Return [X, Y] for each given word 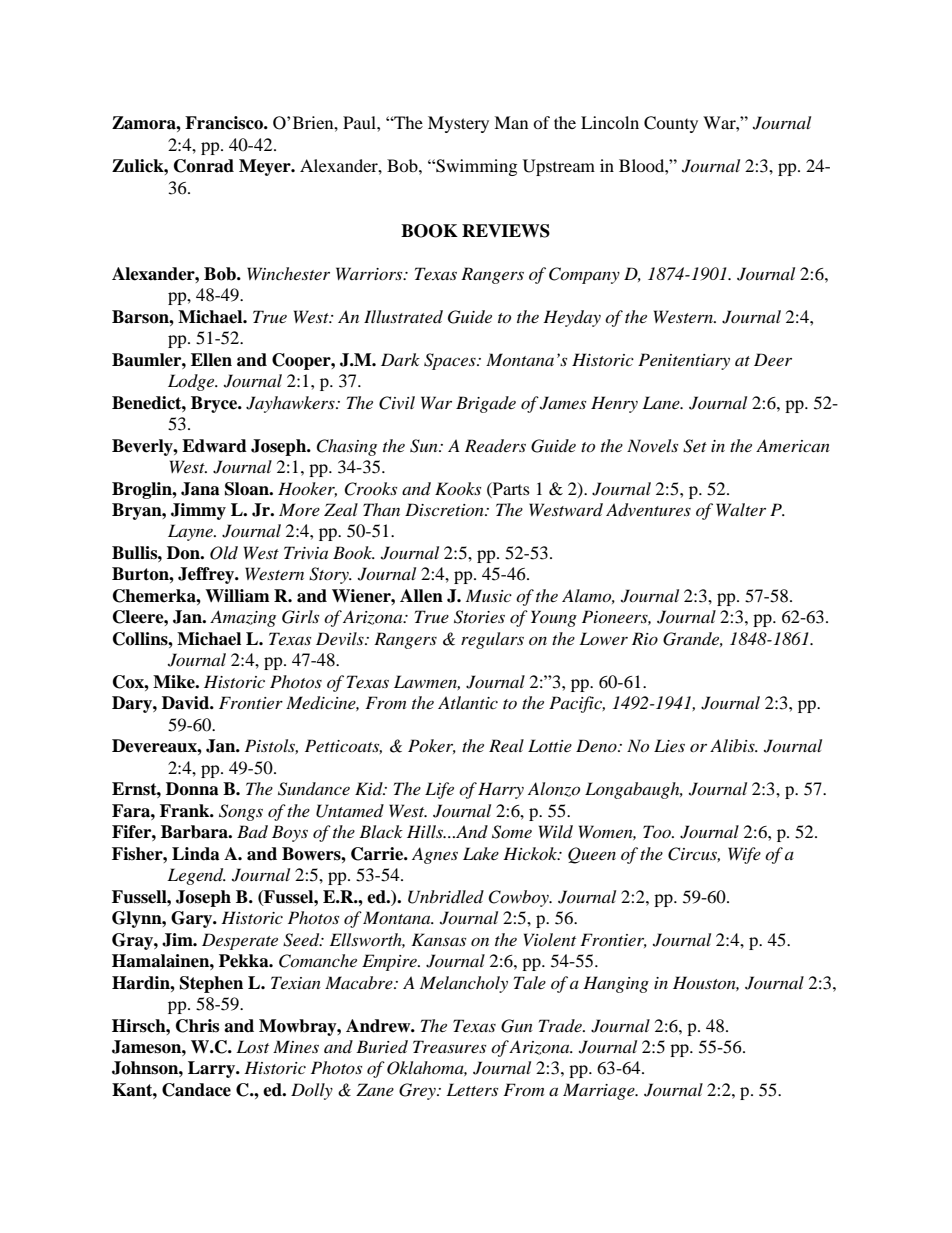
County [671, 124]
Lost [252, 1046]
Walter [741, 509]
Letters [472, 1089]
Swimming [475, 167]
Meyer [266, 167]
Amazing [243, 618]
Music [489, 595]
